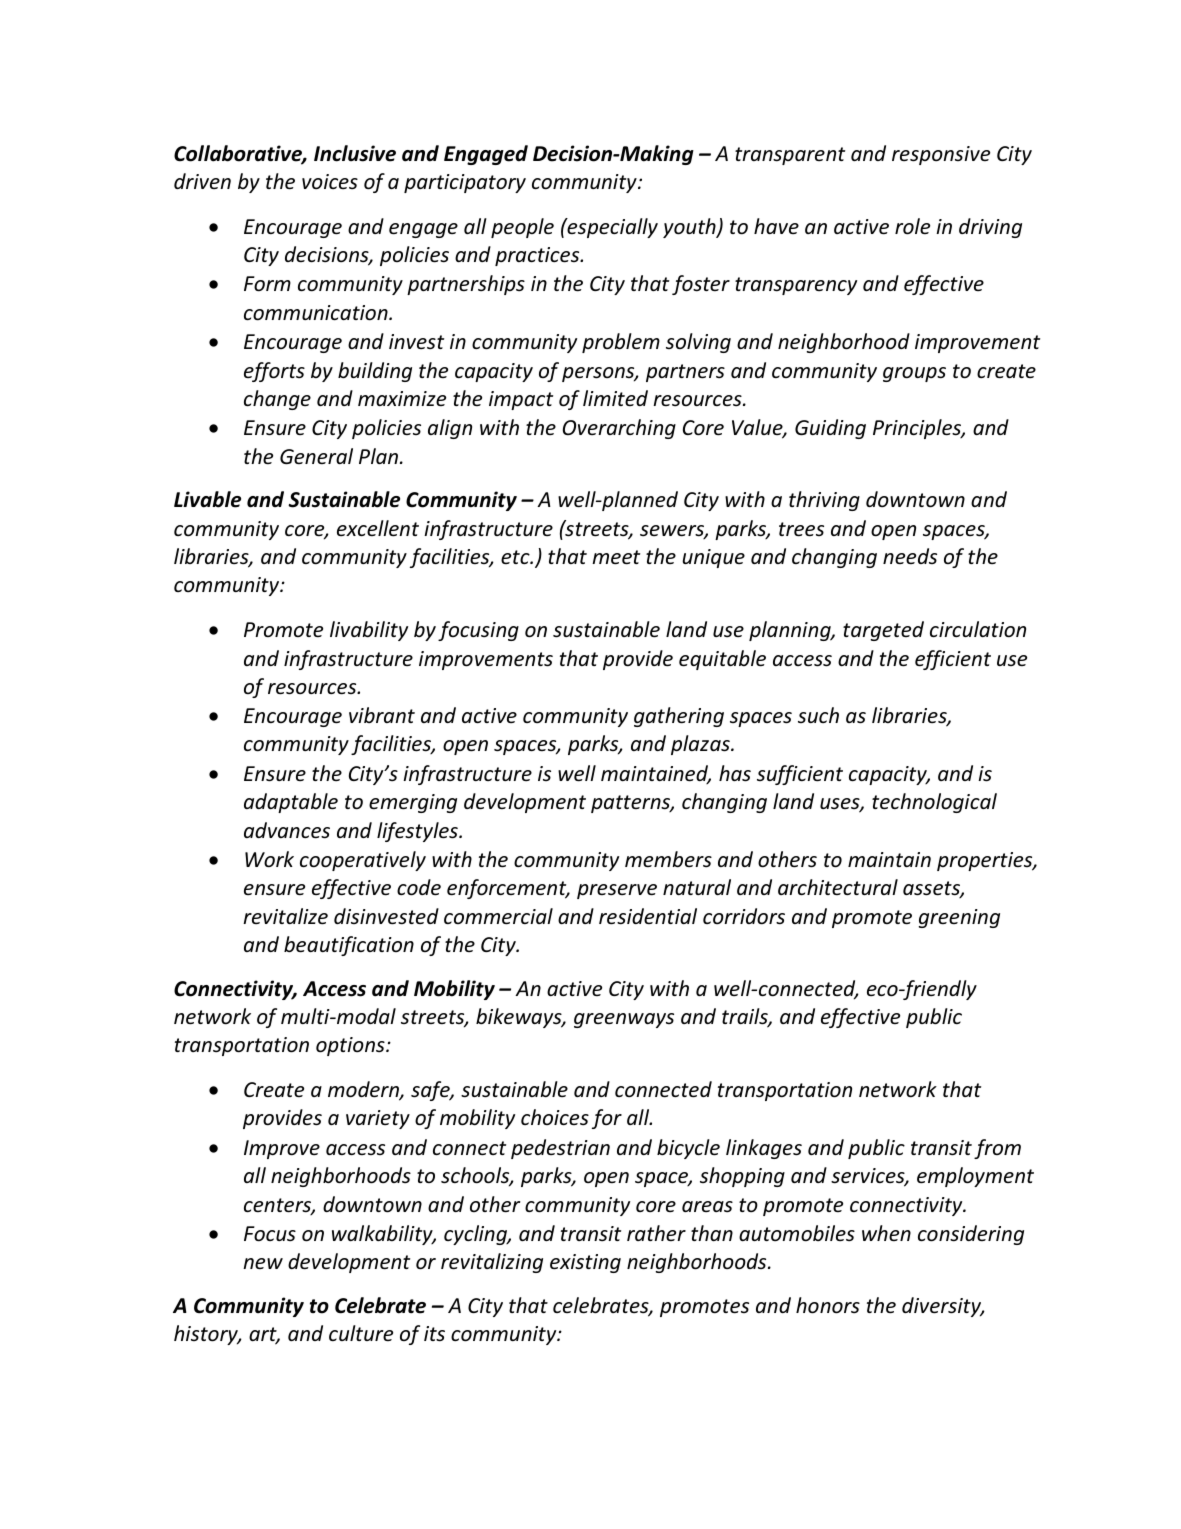  Describe the element at coordinates (959, 918) in the page. I see `greening` at that location.
